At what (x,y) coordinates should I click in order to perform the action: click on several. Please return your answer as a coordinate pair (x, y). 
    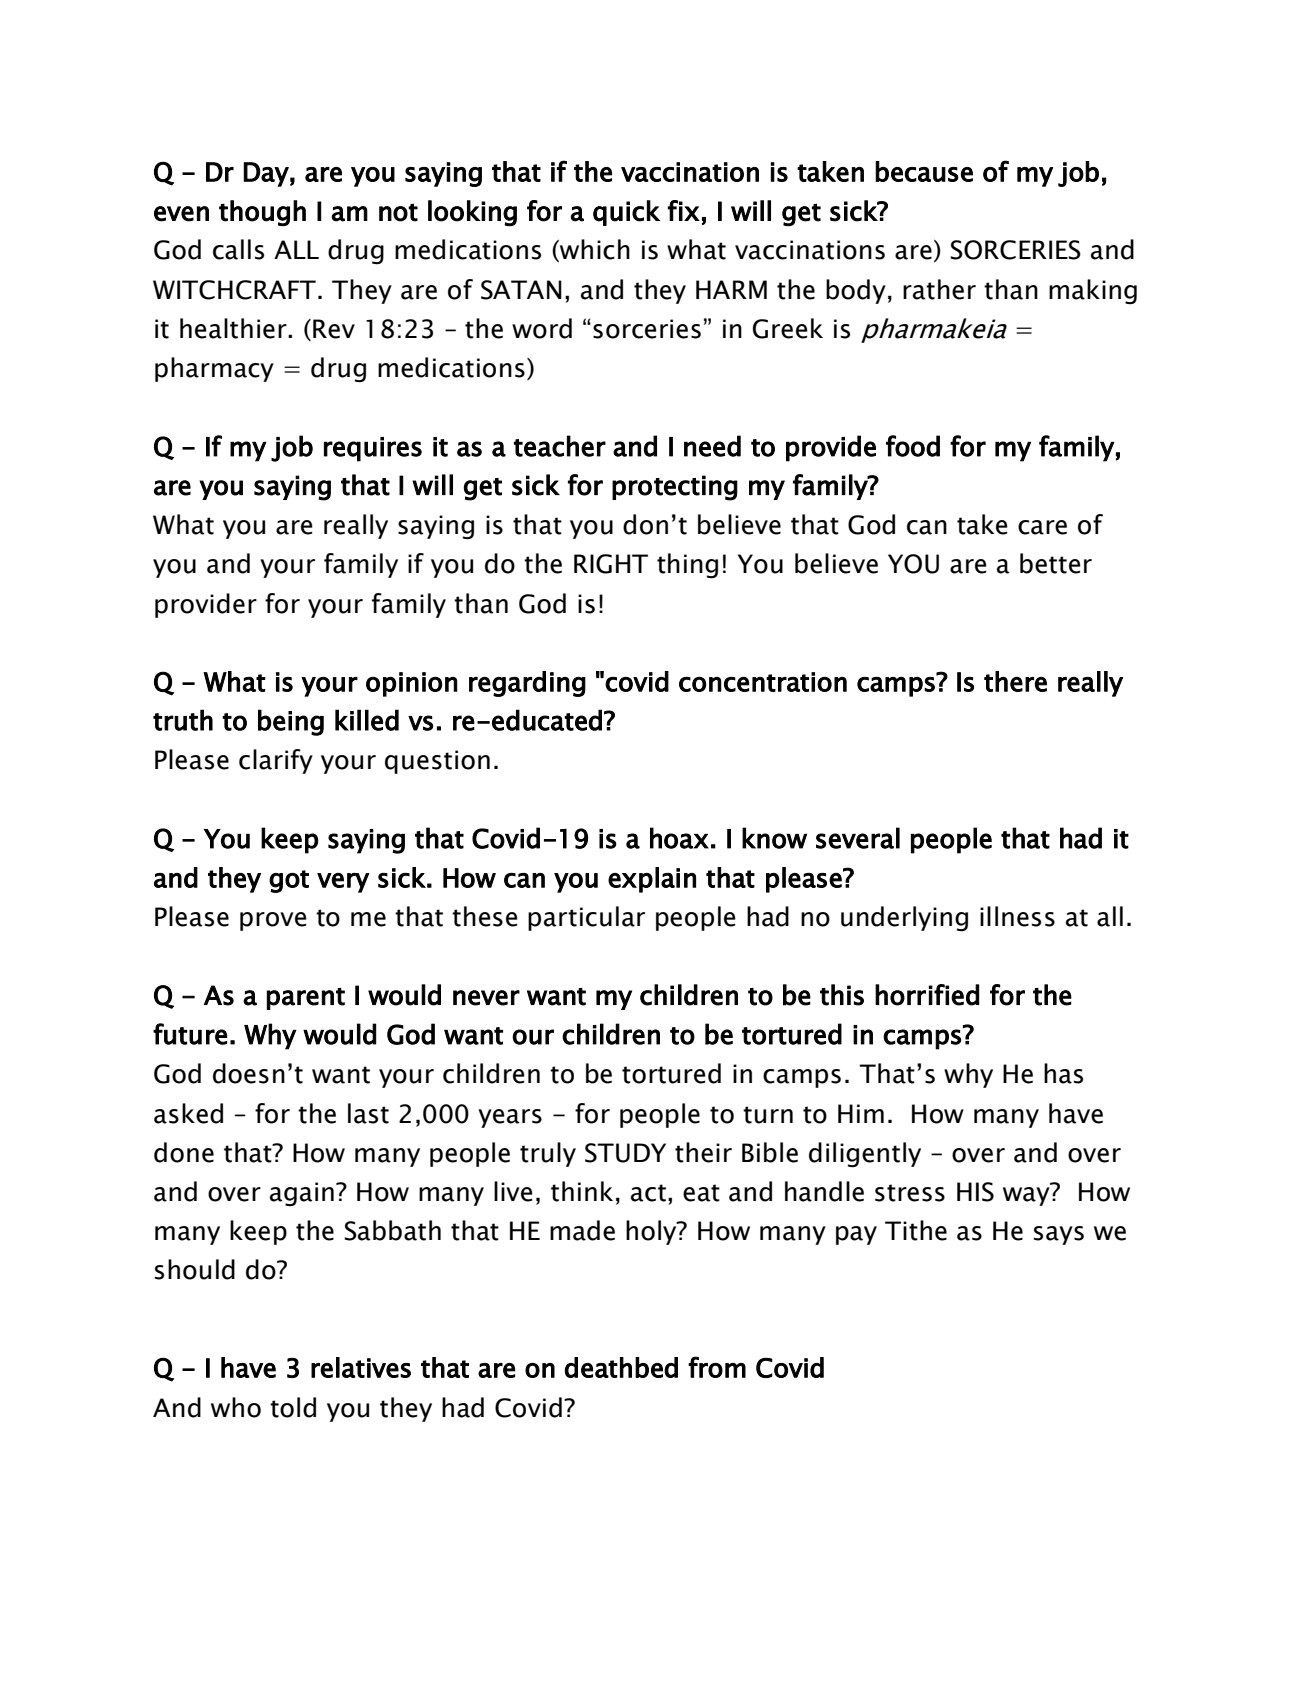
    Looking at the image, I should click on (858, 838).
